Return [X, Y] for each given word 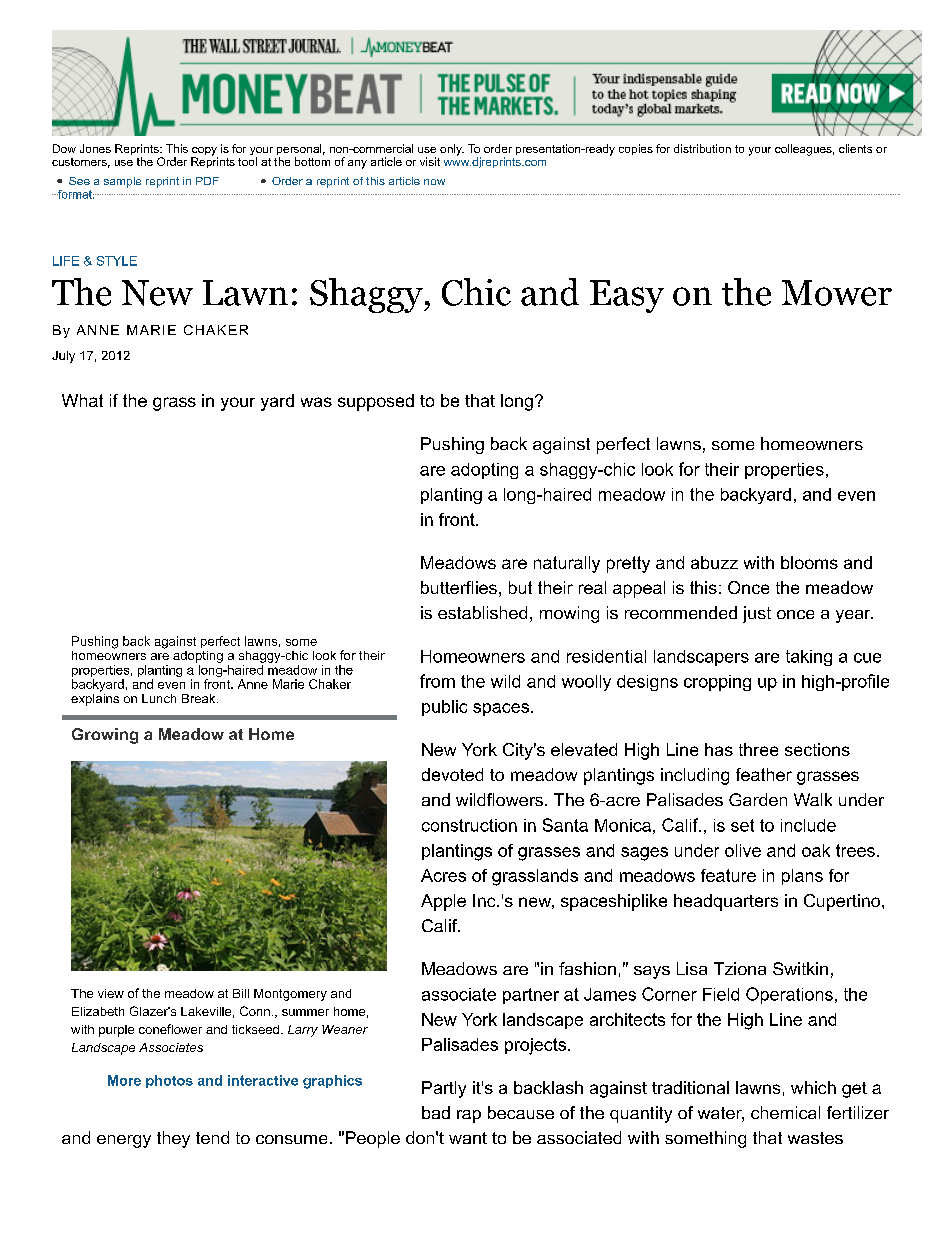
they [173, 1139]
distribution [702, 148]
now [434, 182]
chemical [785, 1112]
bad [436, 1112]
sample [122, 182]
